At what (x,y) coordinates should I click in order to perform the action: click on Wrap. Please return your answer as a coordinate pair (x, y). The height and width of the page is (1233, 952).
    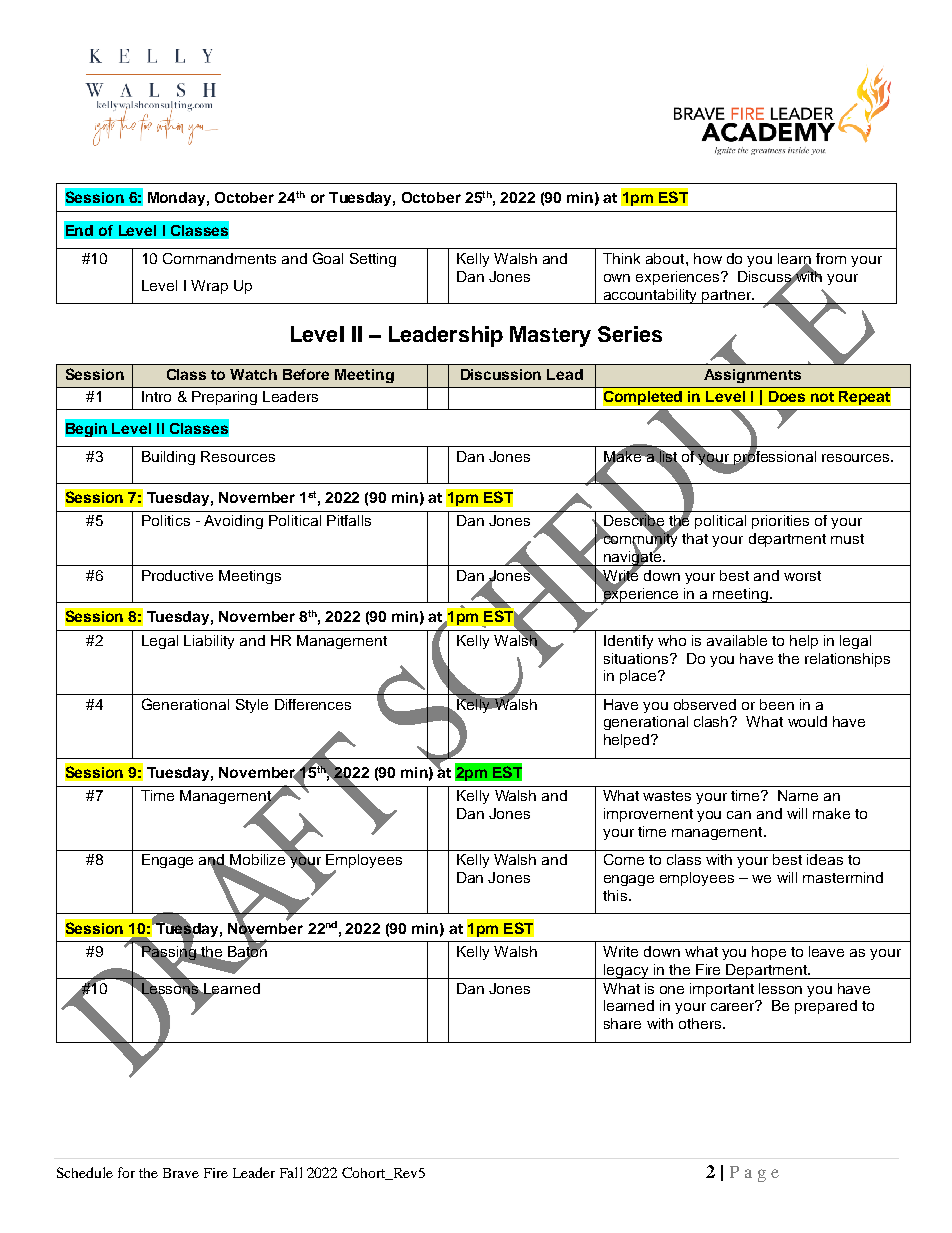
    Looking at the image, I should click on (209, 287).
